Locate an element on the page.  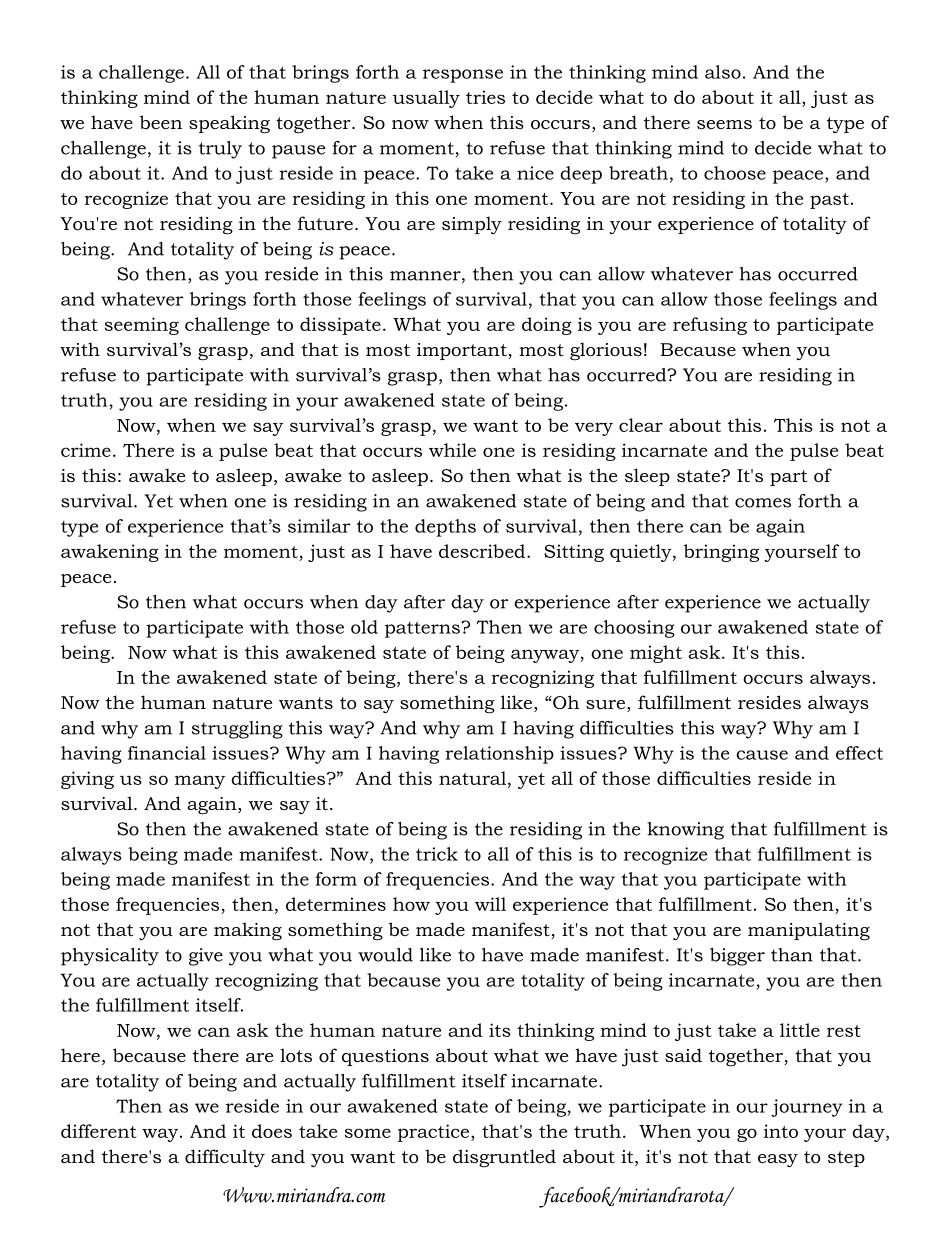
practice is located at coordinates (433, 1133).
